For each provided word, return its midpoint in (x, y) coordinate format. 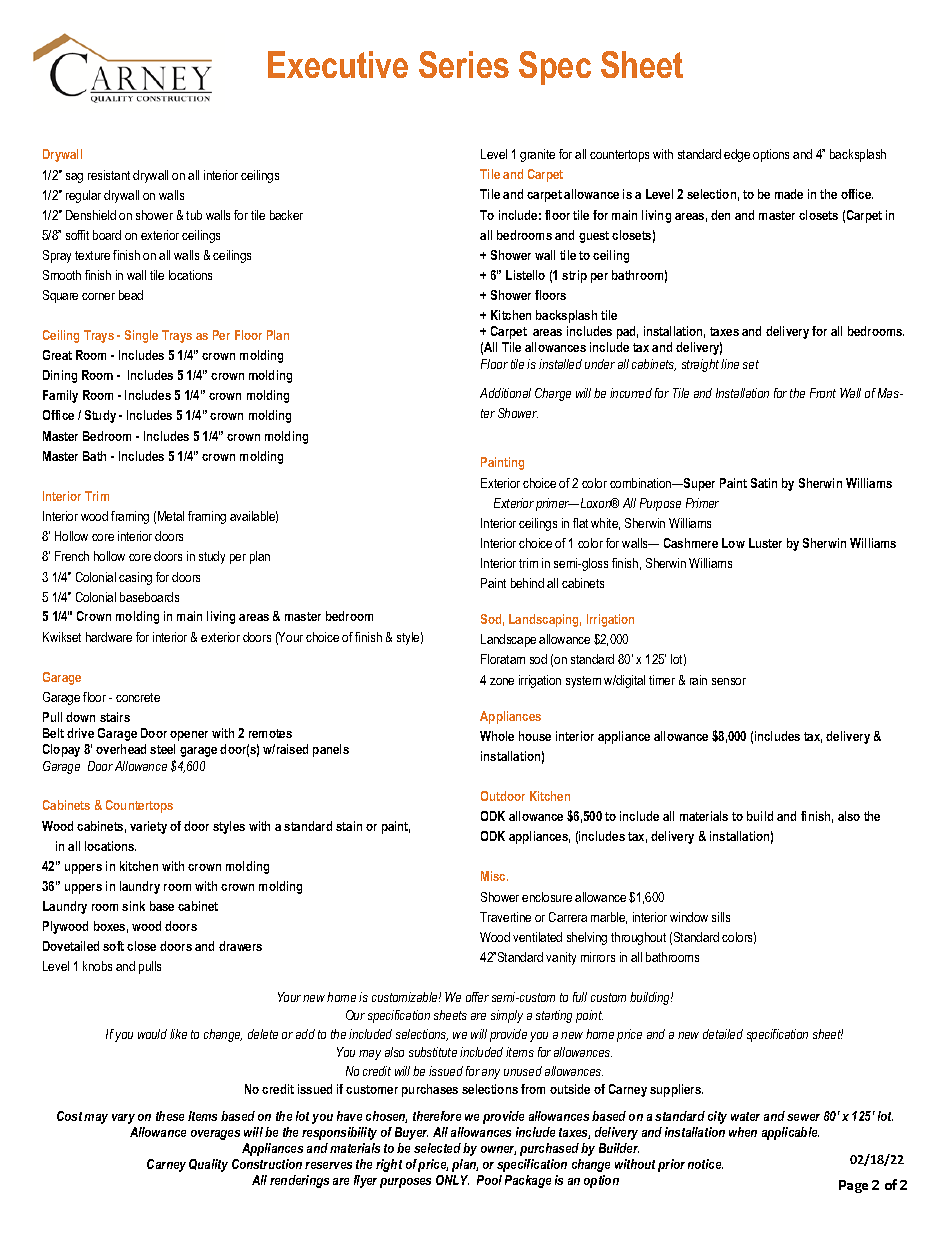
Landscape (508, 640)
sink (133, 906)
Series (464, 64)
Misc (494, 876)
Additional (505, 393)
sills (721, 917)
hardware (109, 637)
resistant (109, 175)
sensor (729, 681)
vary (123, 1119)
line (730, 364)
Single (141, 336)
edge (737, 155)
